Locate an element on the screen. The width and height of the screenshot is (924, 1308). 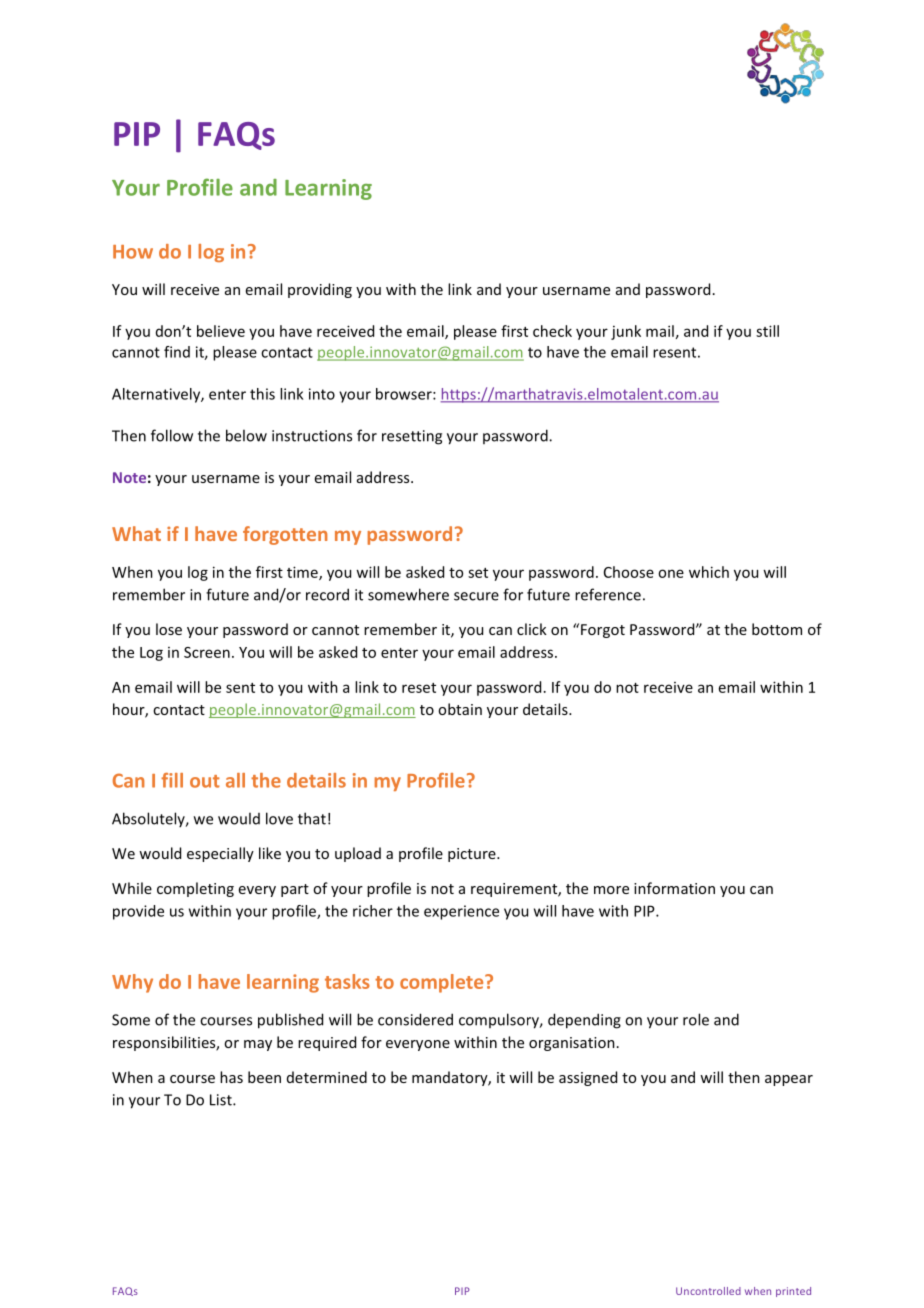
secure is located at coordinates (476, 596).
